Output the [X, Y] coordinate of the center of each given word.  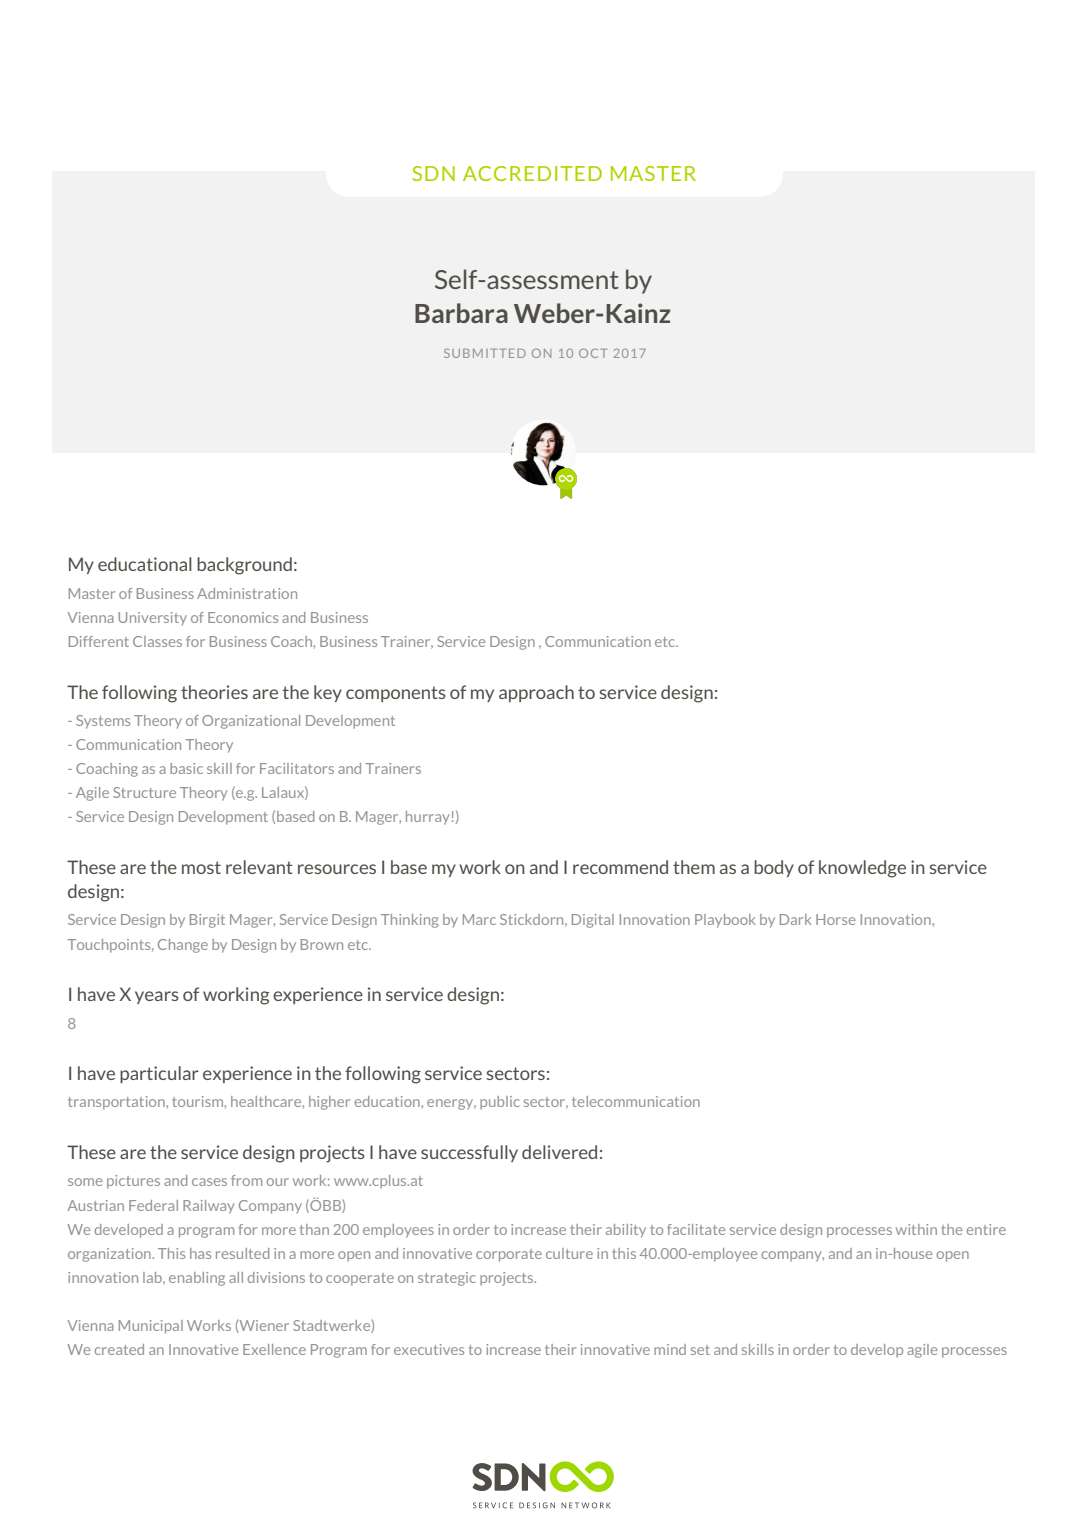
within [916, 1229]
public [499, 1103]
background [244, 566]
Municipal [151, 1327]
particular [159, 1074]
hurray [428, 818]
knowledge [862, 869]
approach [536, 693]
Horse [835, 919]
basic [186, 768]
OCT [593, 353]
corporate [509, 1255]
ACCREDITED [532, 173]
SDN [433, 173]
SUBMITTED [485, 353]
